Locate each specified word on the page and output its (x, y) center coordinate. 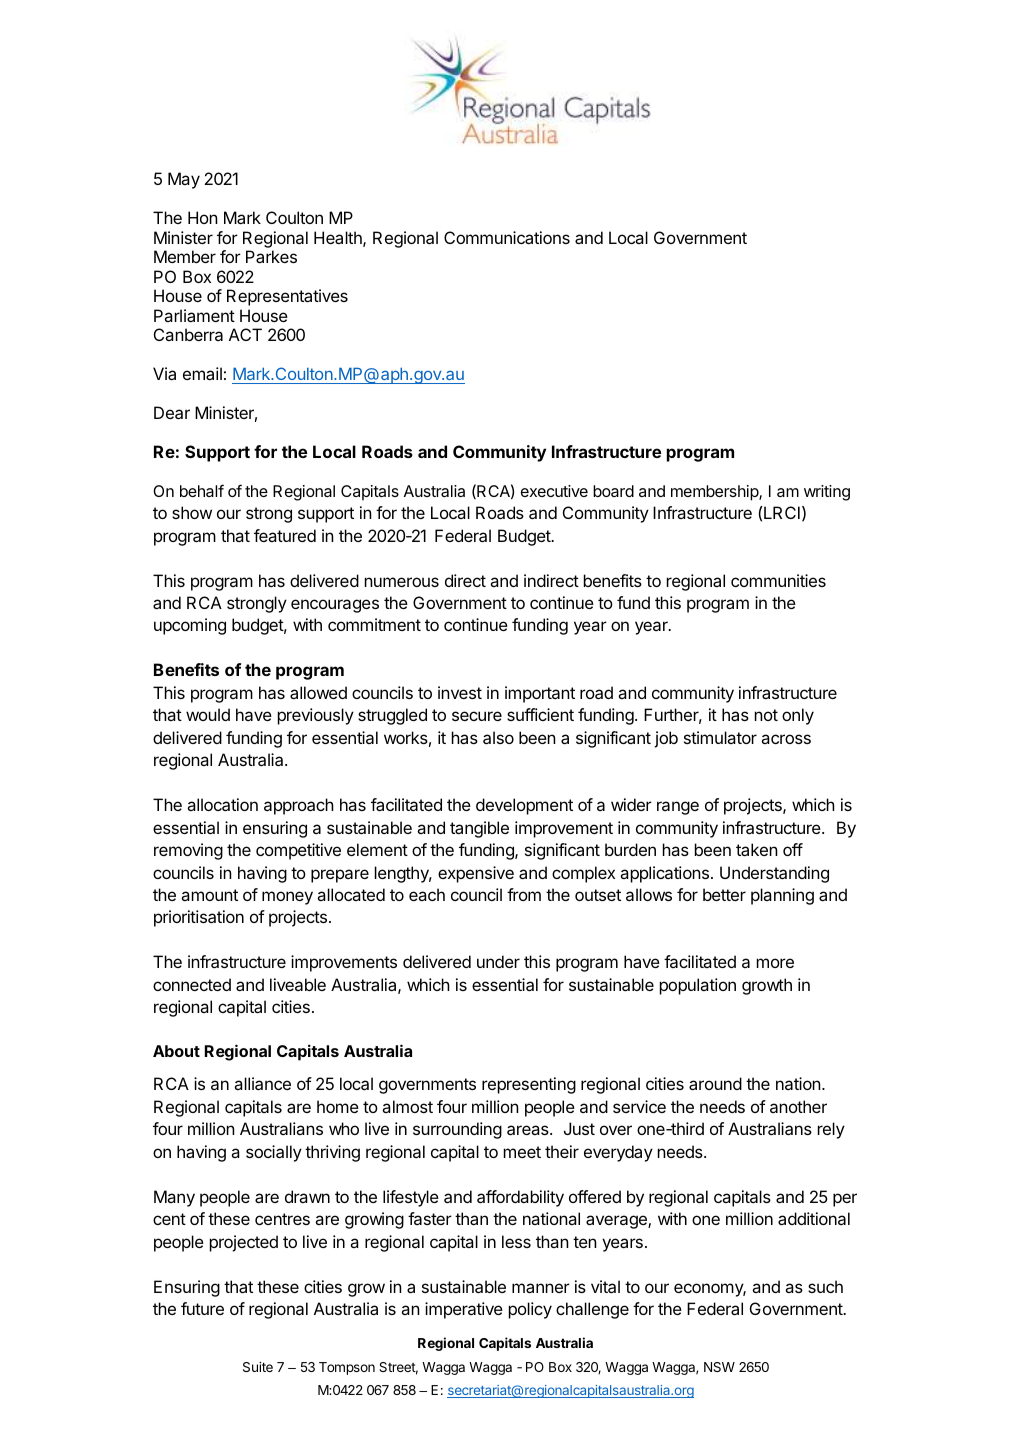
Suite (258, 1367)
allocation (222, 804)
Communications (507, 237)
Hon (203, 217)
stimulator (720, 737)
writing (827, 493)
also (498, 737)
